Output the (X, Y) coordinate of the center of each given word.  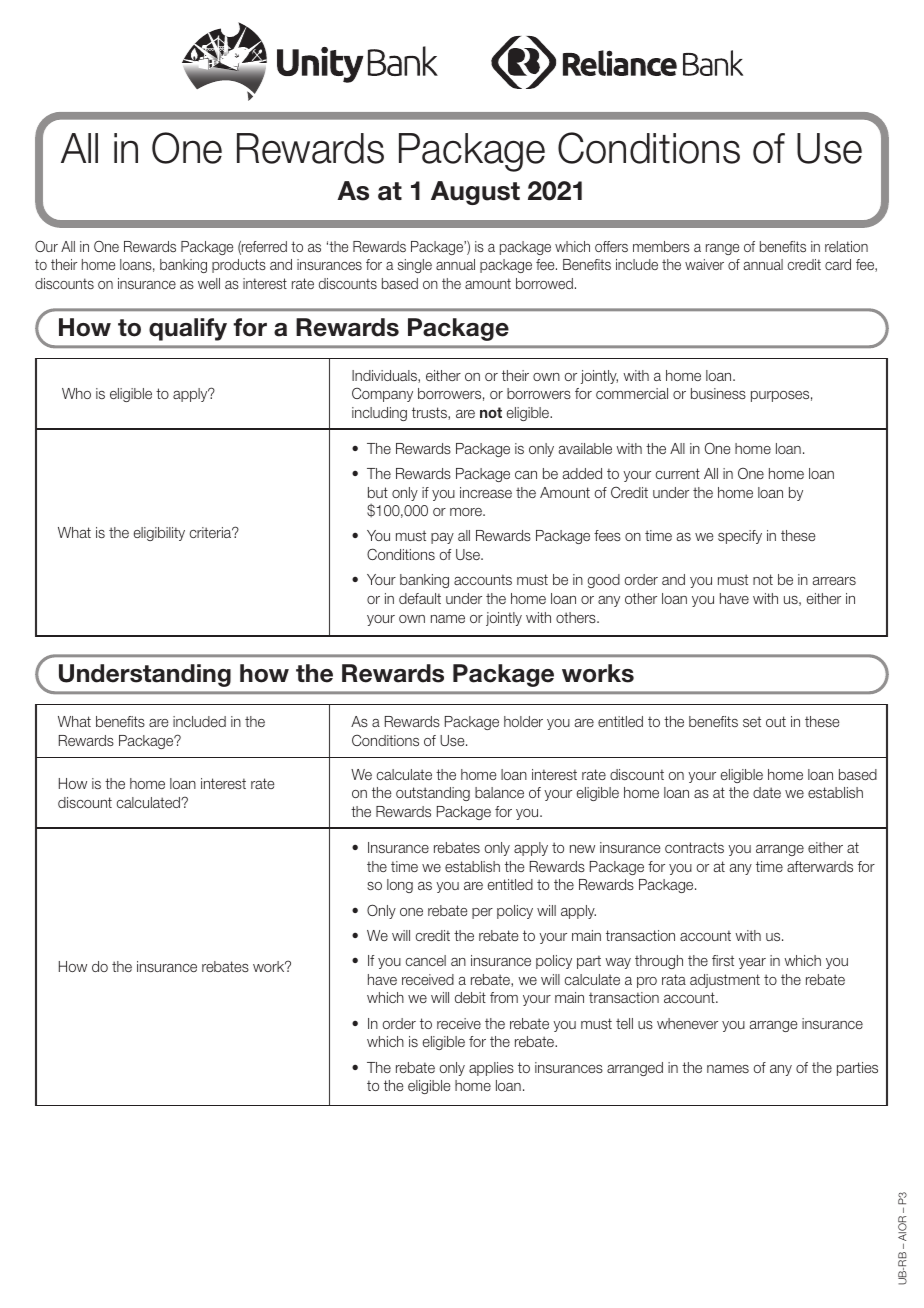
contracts (694, 847)
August (475, 193)
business (718, 393)
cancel (426, 960)
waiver (704, 264)
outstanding (433, 794)
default (420, 598)
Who (76, 393)
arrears (834, 580)
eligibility (159, 534)
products (239, 266)
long (400, 886)
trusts (430, 413)
